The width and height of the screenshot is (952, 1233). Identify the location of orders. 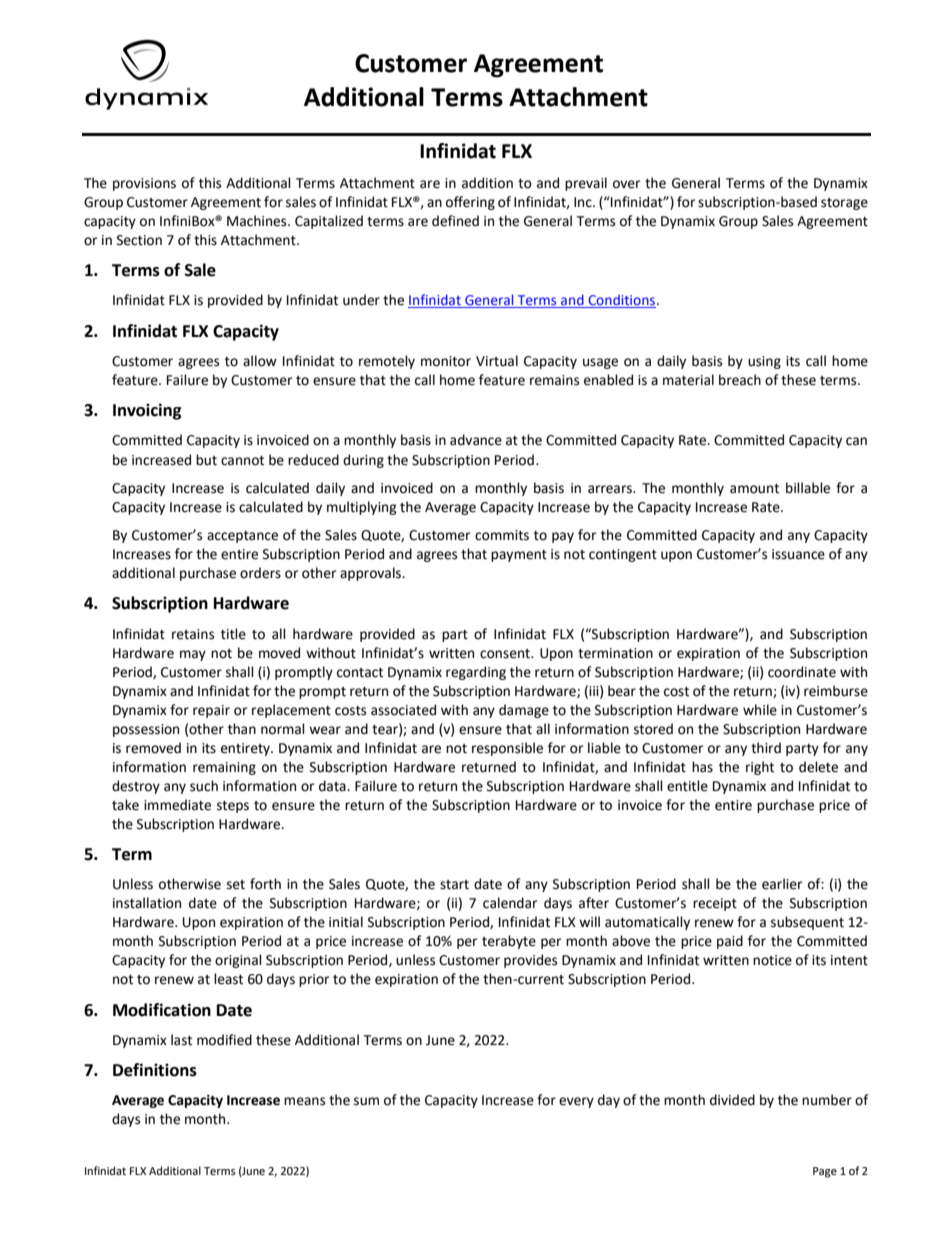
(260, 573).
